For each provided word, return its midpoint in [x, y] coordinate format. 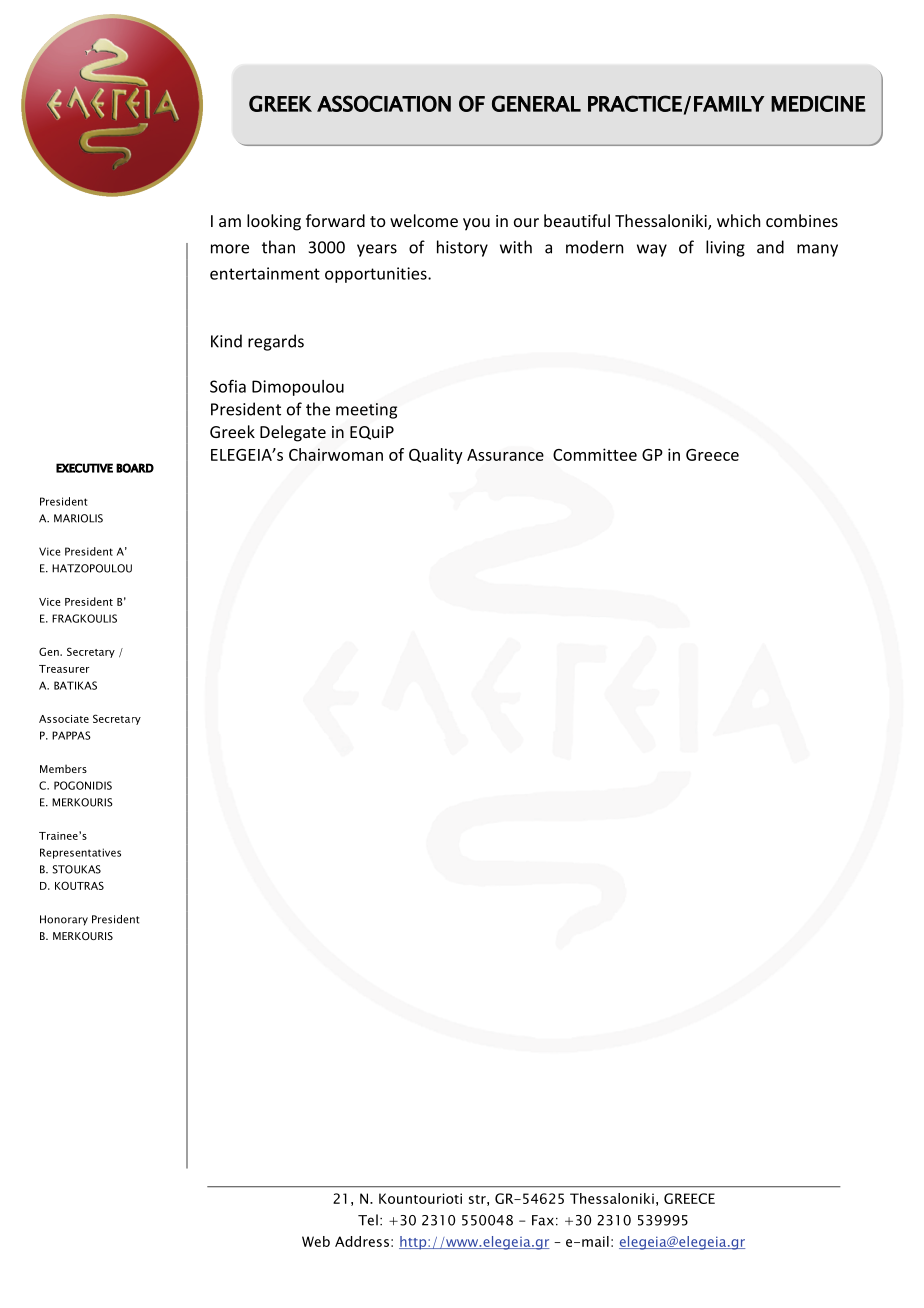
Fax [543, 1220]
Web [316, 1241]
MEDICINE [818, 103]
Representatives [80, 853]
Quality [436, 456]
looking [274, 222]
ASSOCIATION [384, 103]
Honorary [64, 920]
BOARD [135, 468]
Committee [595, 454]
